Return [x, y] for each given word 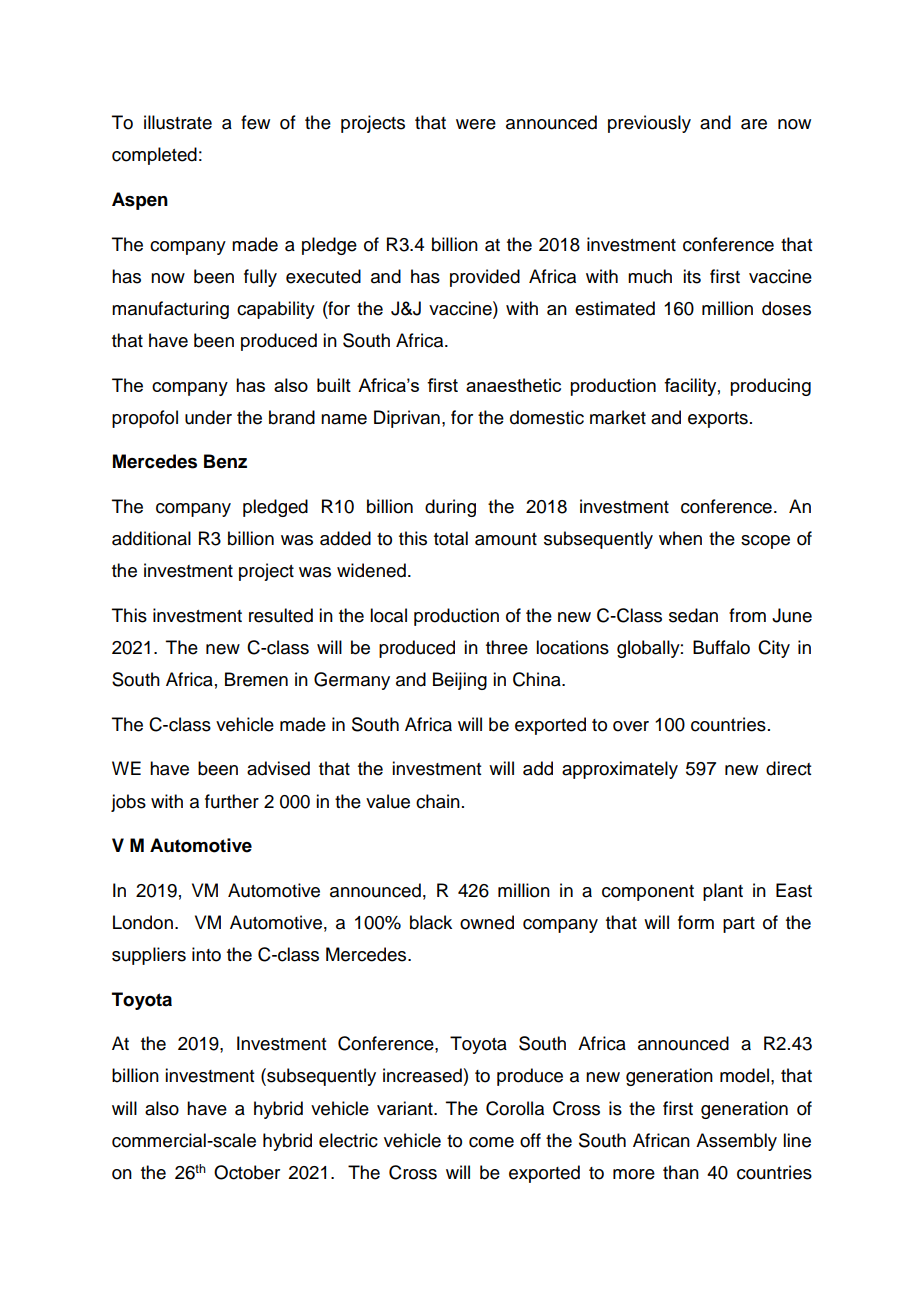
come [491, 1142]
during [450, 508]
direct [788, 768]
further [232, 801]
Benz [225, 461]
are [754, 124]
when [680, 538]
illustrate [178, 122]
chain [438, 801]
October [247, 1172]
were [476, 124]
